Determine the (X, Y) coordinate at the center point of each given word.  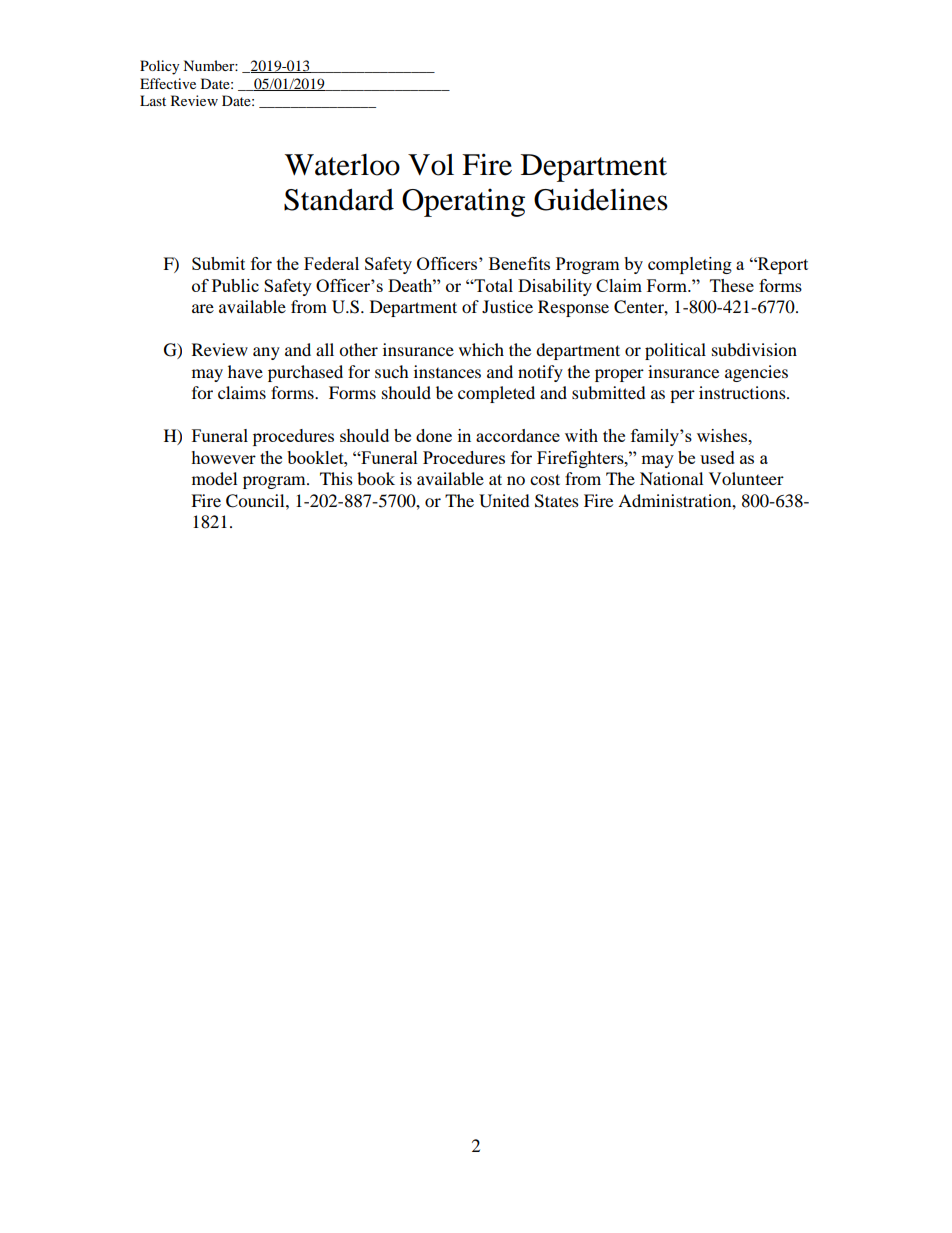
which (481, 349)
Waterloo (342, 165)
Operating (463, 202)
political (675, 351)
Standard (339, 200)
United (504, 501)
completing (690, 265)
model (214, 478)
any (266, 353)
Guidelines (601, 199)
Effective (168, 83)
